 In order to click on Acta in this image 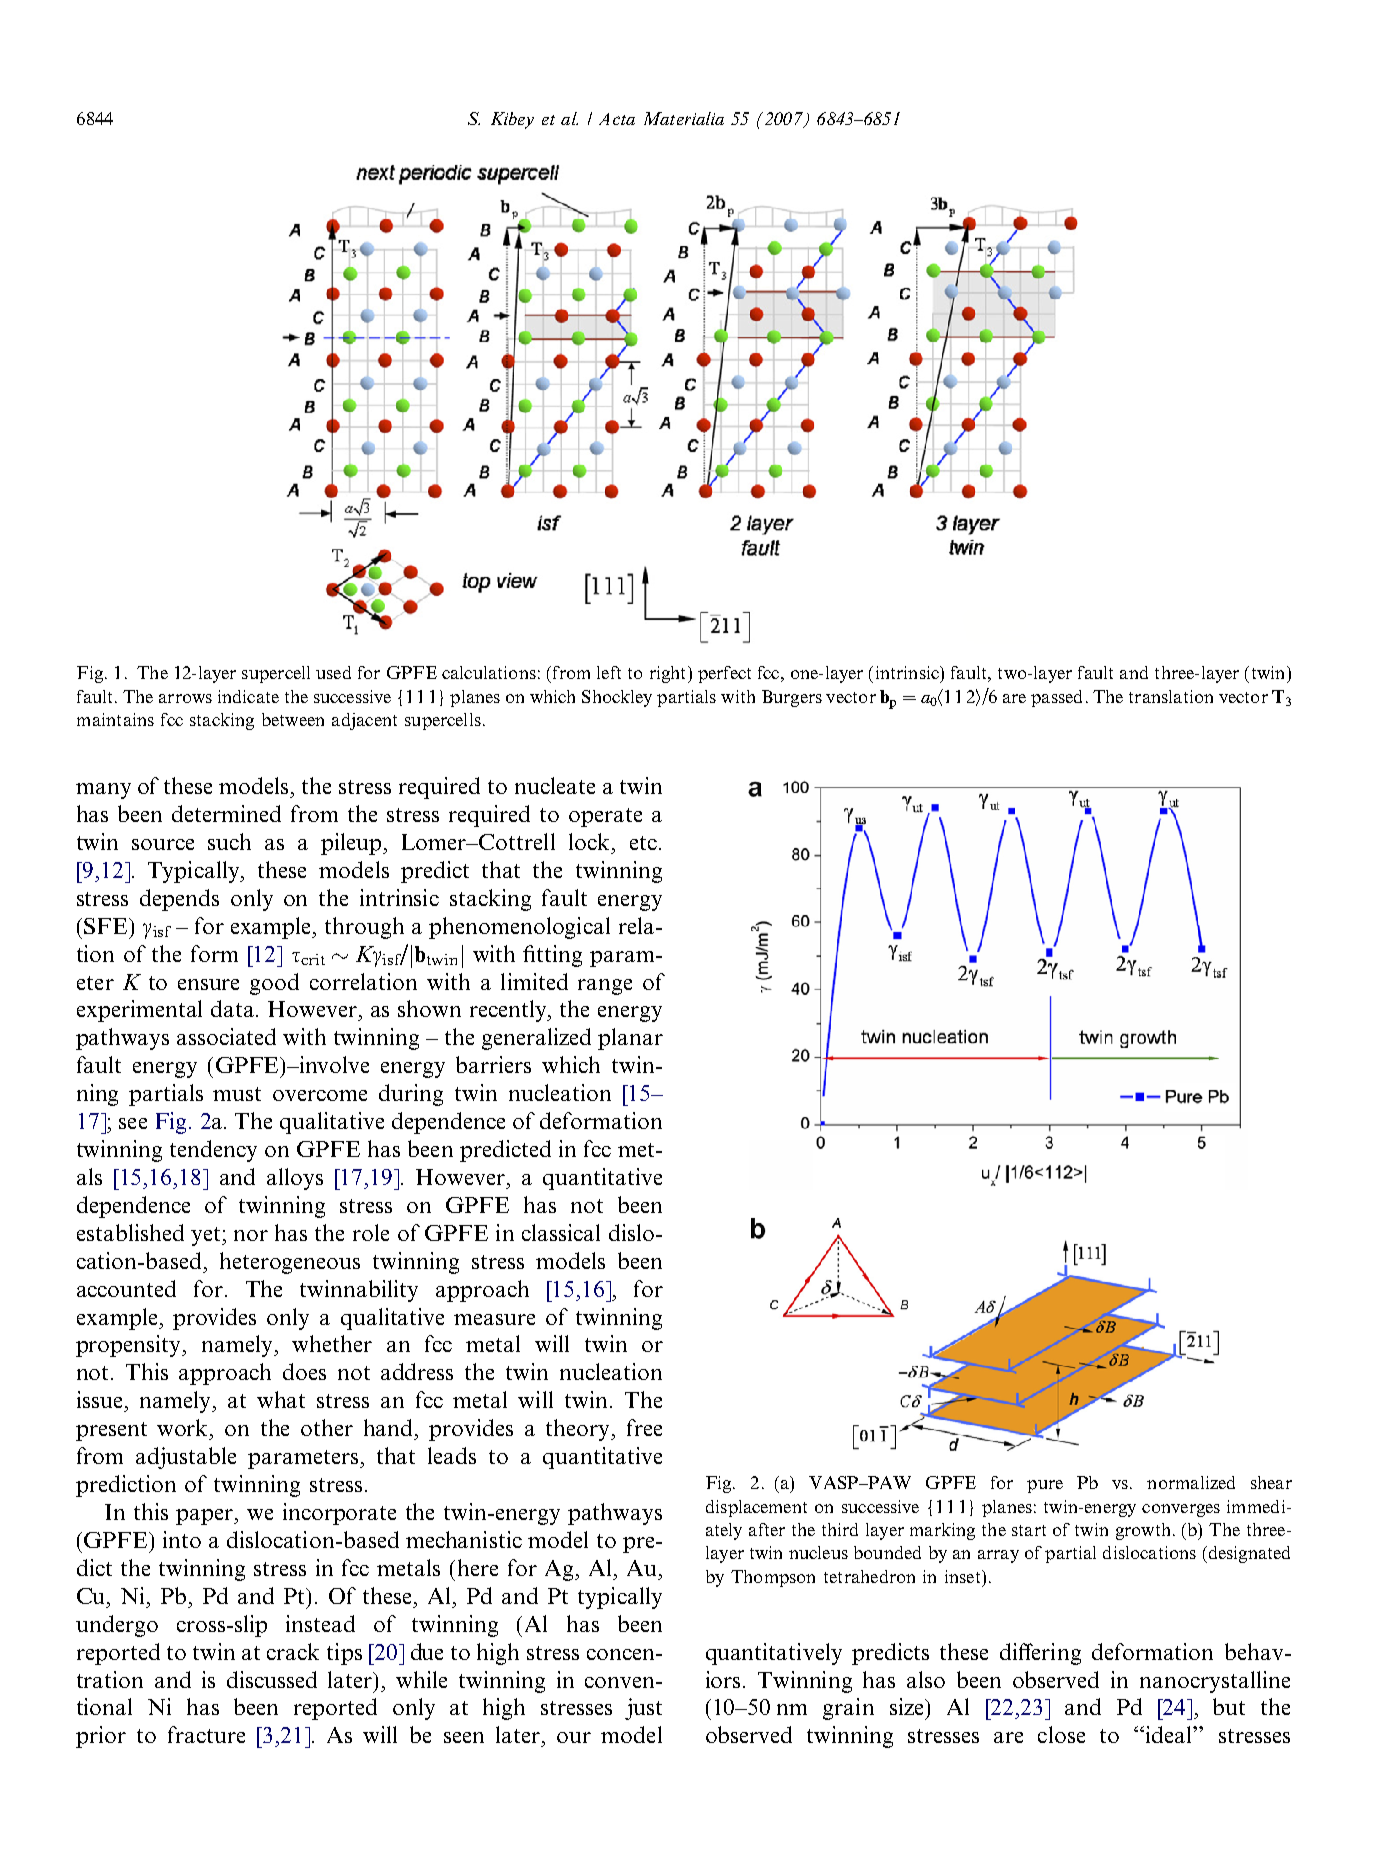, I will do `click(617, 119)`.
